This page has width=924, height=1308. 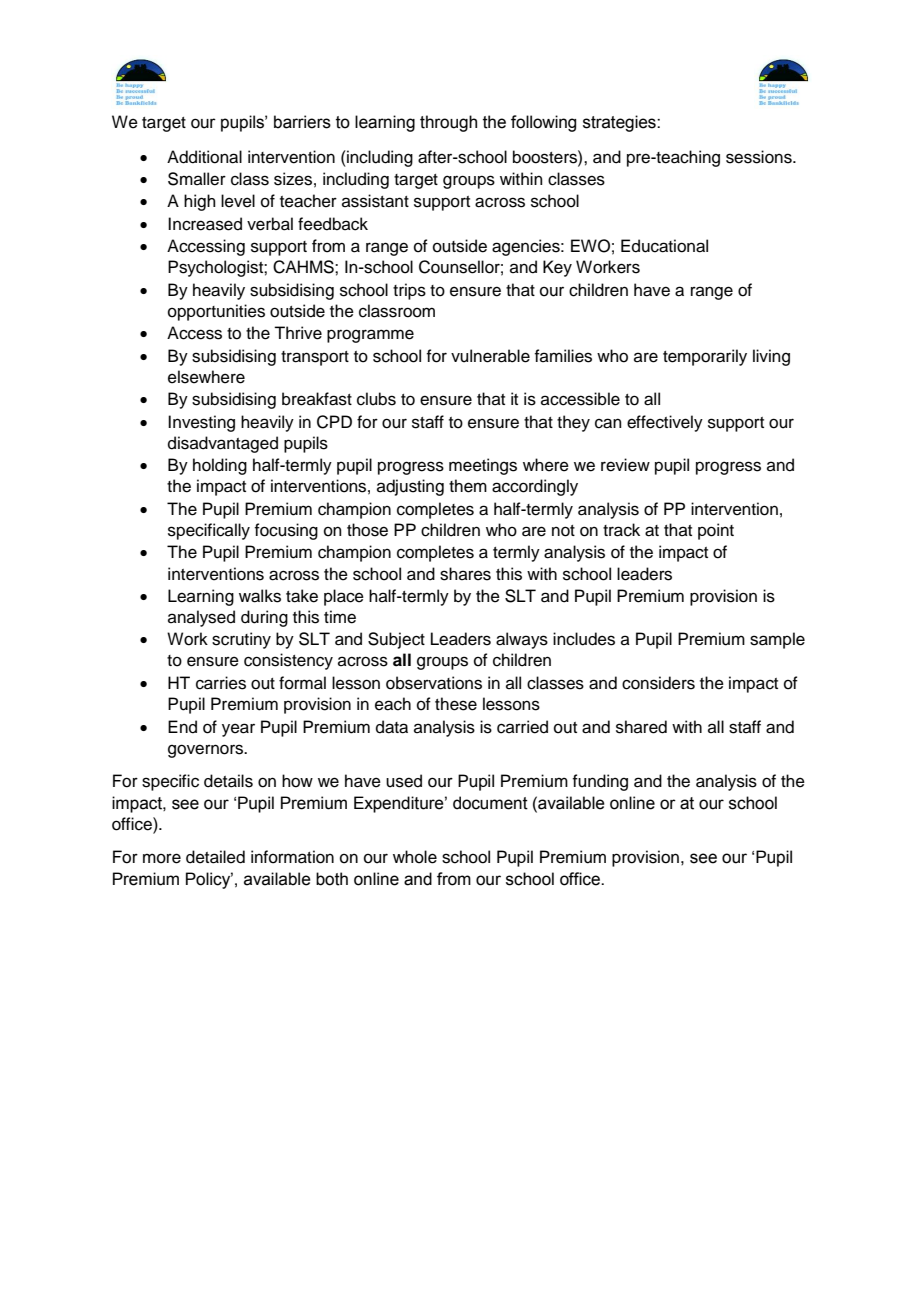 I want to click on them, so click(x=468, y=486).
